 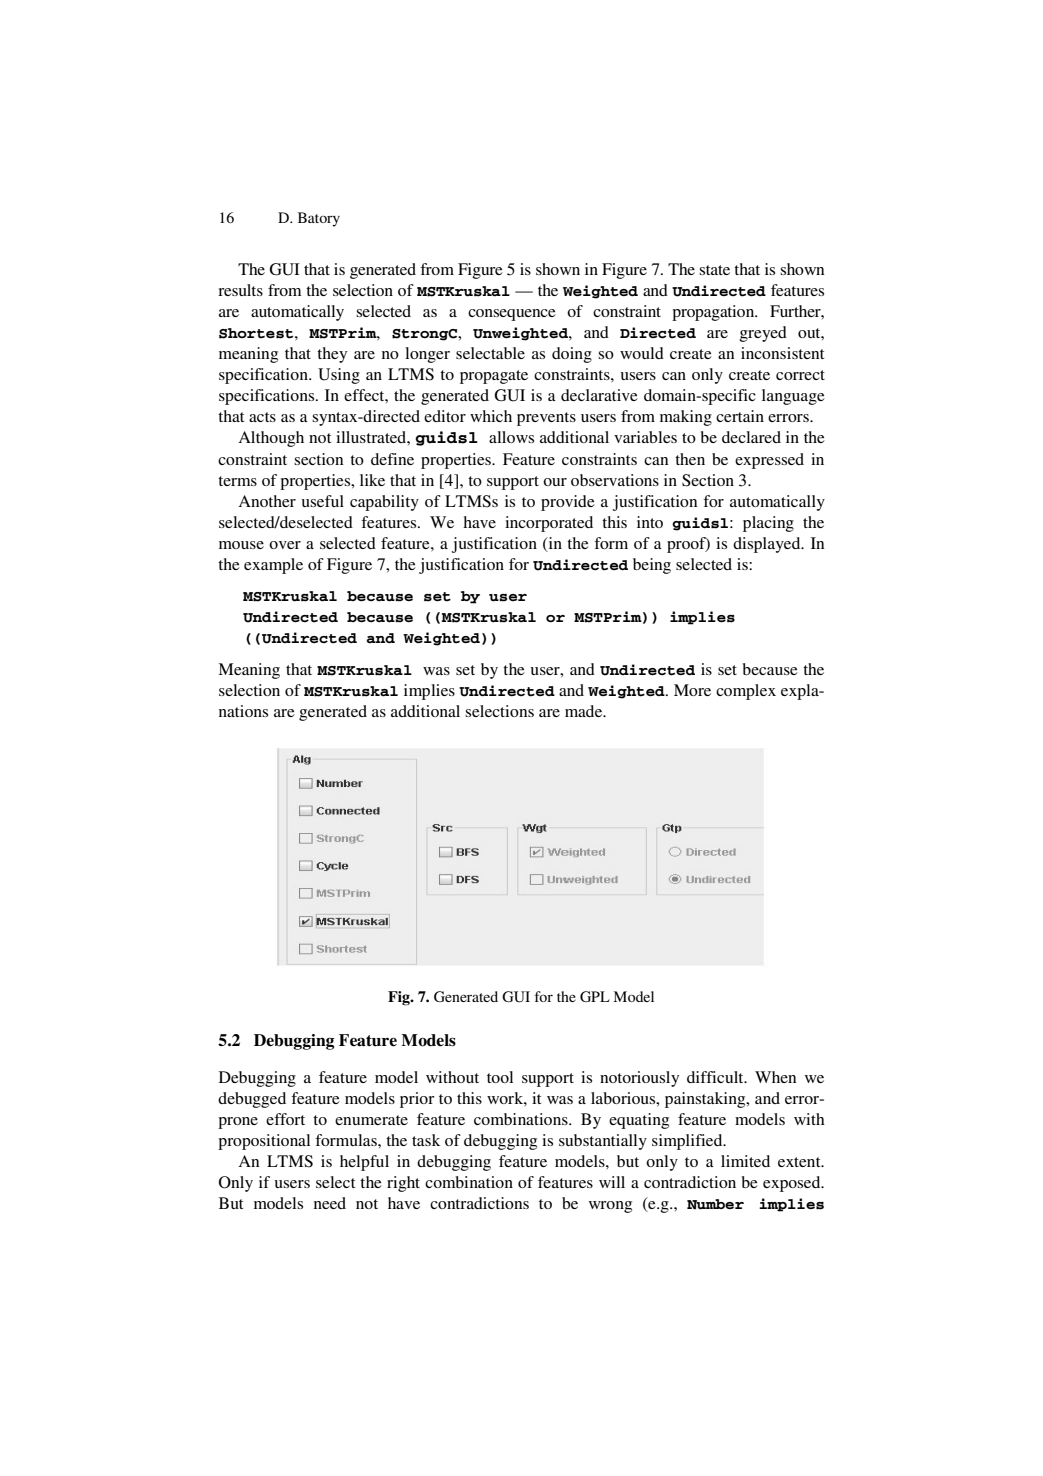 What do you see at coordinates (612, 1182) in the page?
I see `will` at bounding box center [612, 1182].
